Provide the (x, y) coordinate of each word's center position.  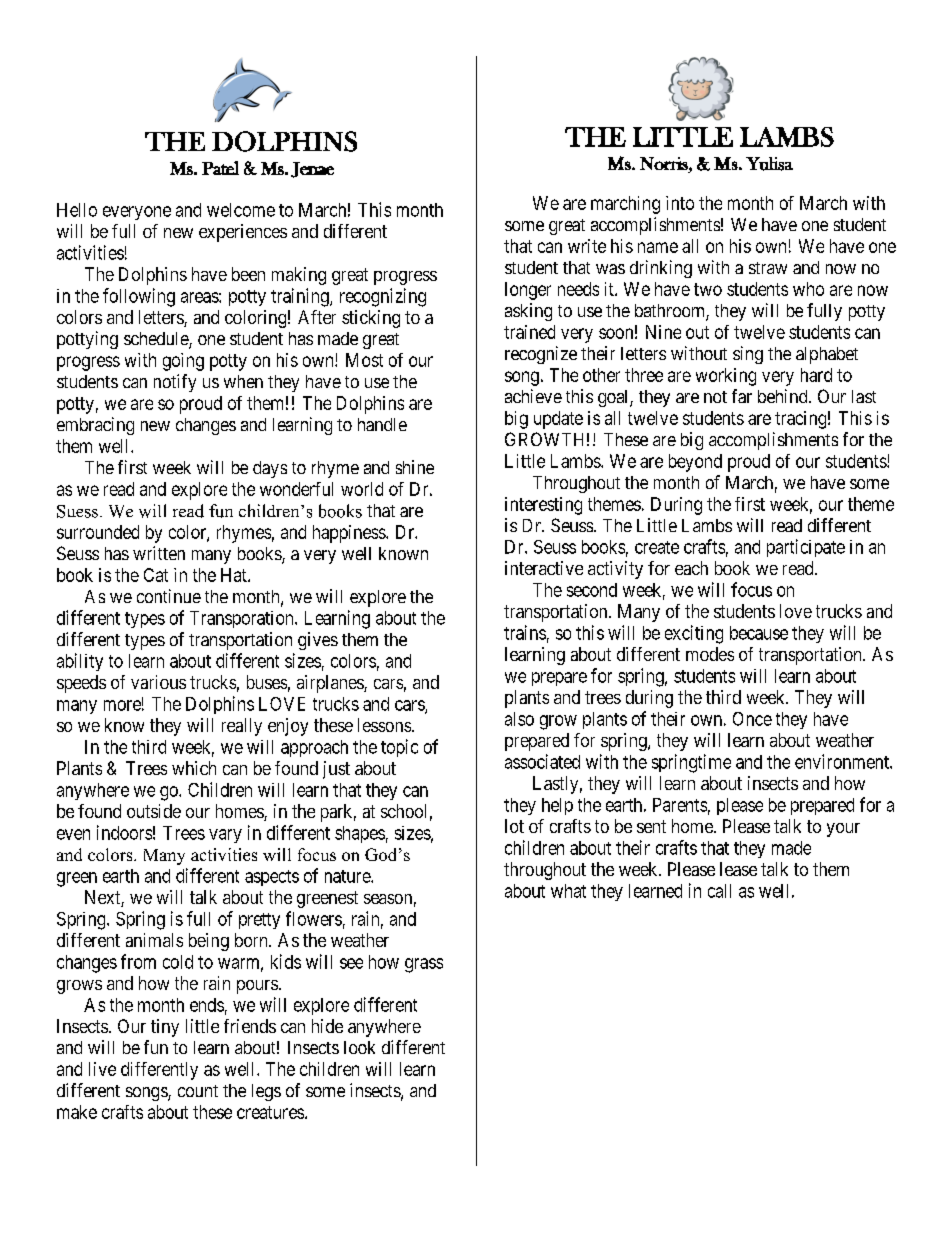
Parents (680, 805)
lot (514, 826)
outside (154, 811)
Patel (220, 168)
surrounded (98, 532)
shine (415, 467)
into (680, 203)
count (198, 1091)
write (587, 246)
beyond (695, 463)
